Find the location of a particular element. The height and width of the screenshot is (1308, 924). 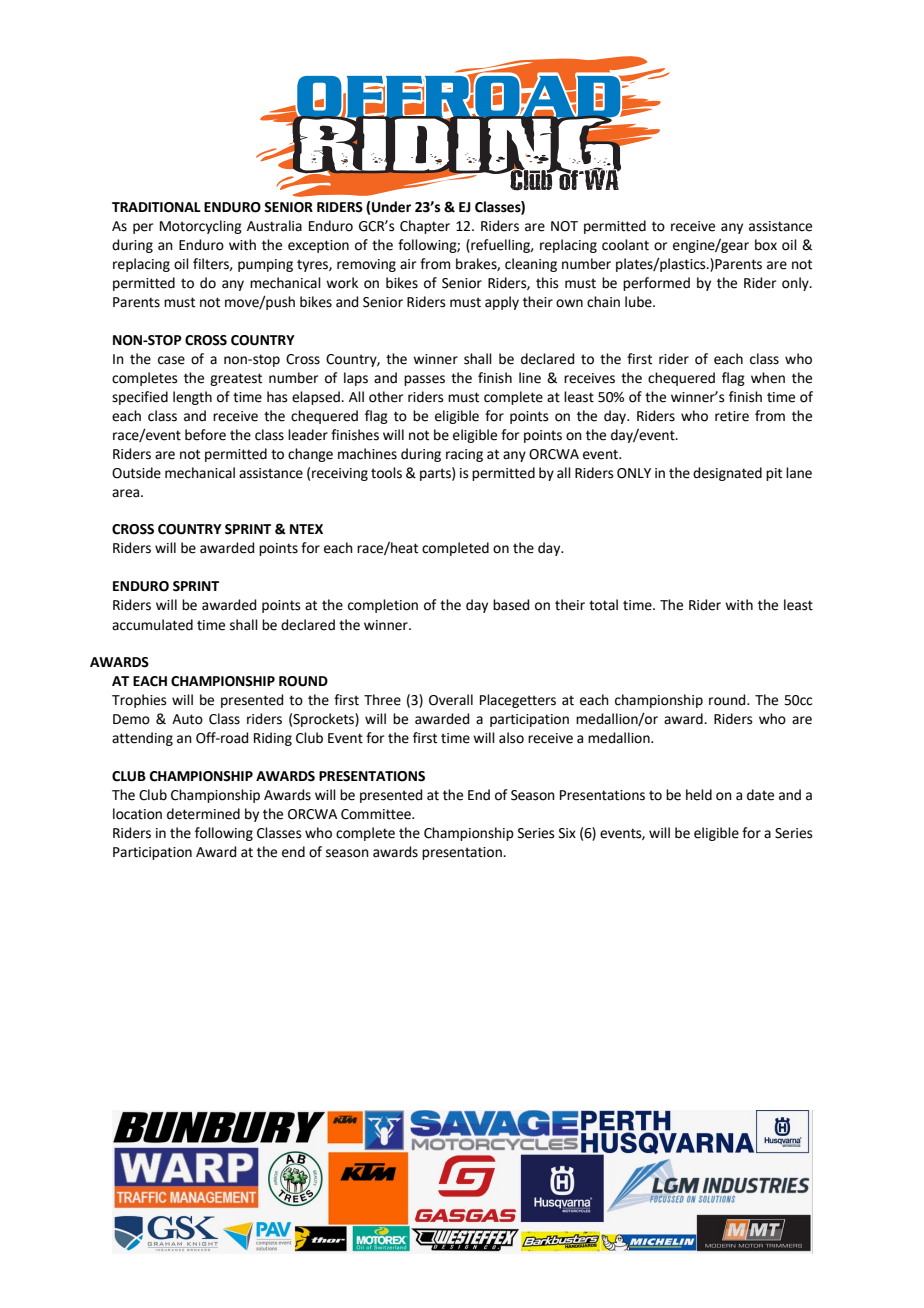

box is located at coordinates (766, 245).
